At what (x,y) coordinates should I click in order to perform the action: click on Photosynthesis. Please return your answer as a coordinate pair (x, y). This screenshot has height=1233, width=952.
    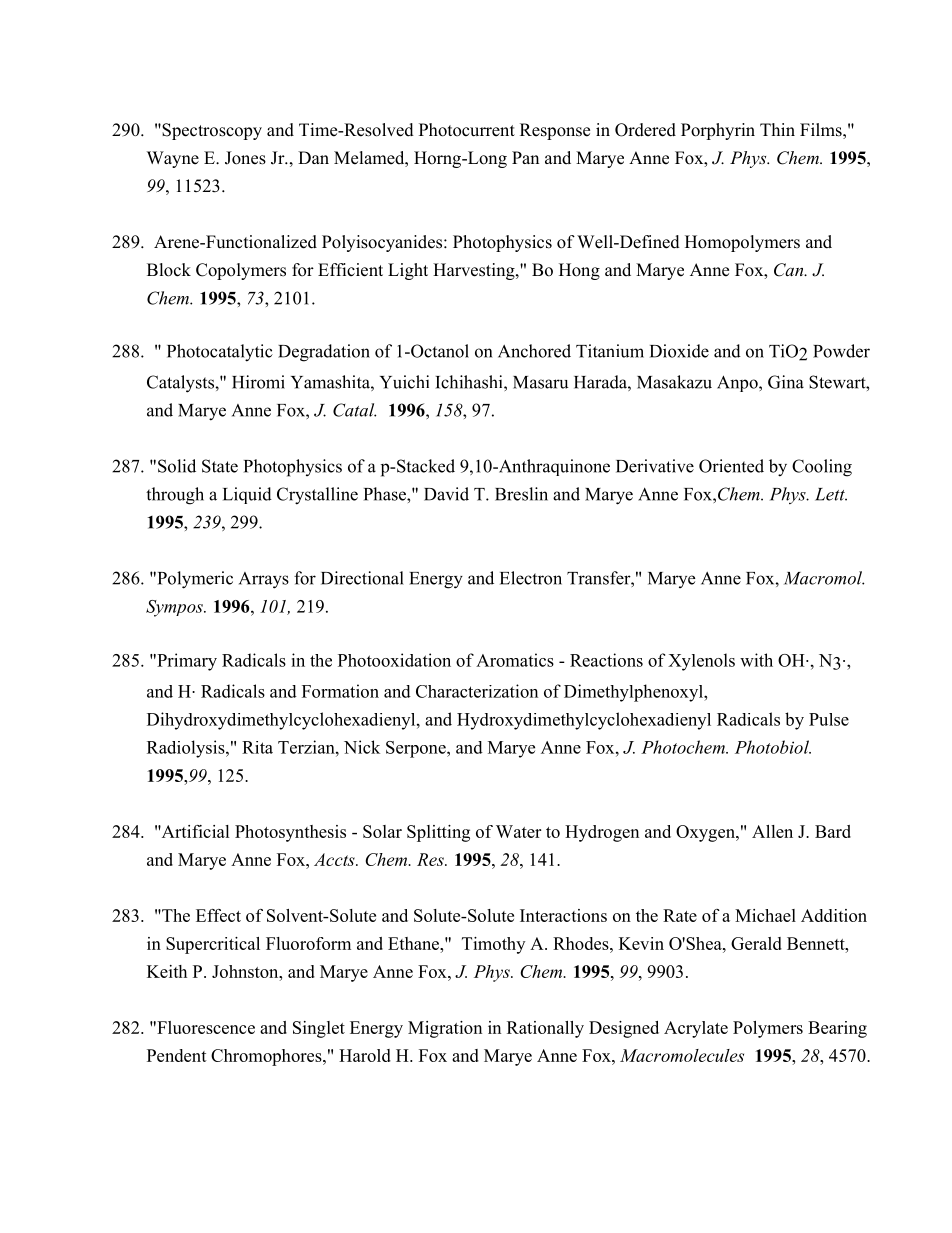
    Looking at the image, I should click on (290, 833).
